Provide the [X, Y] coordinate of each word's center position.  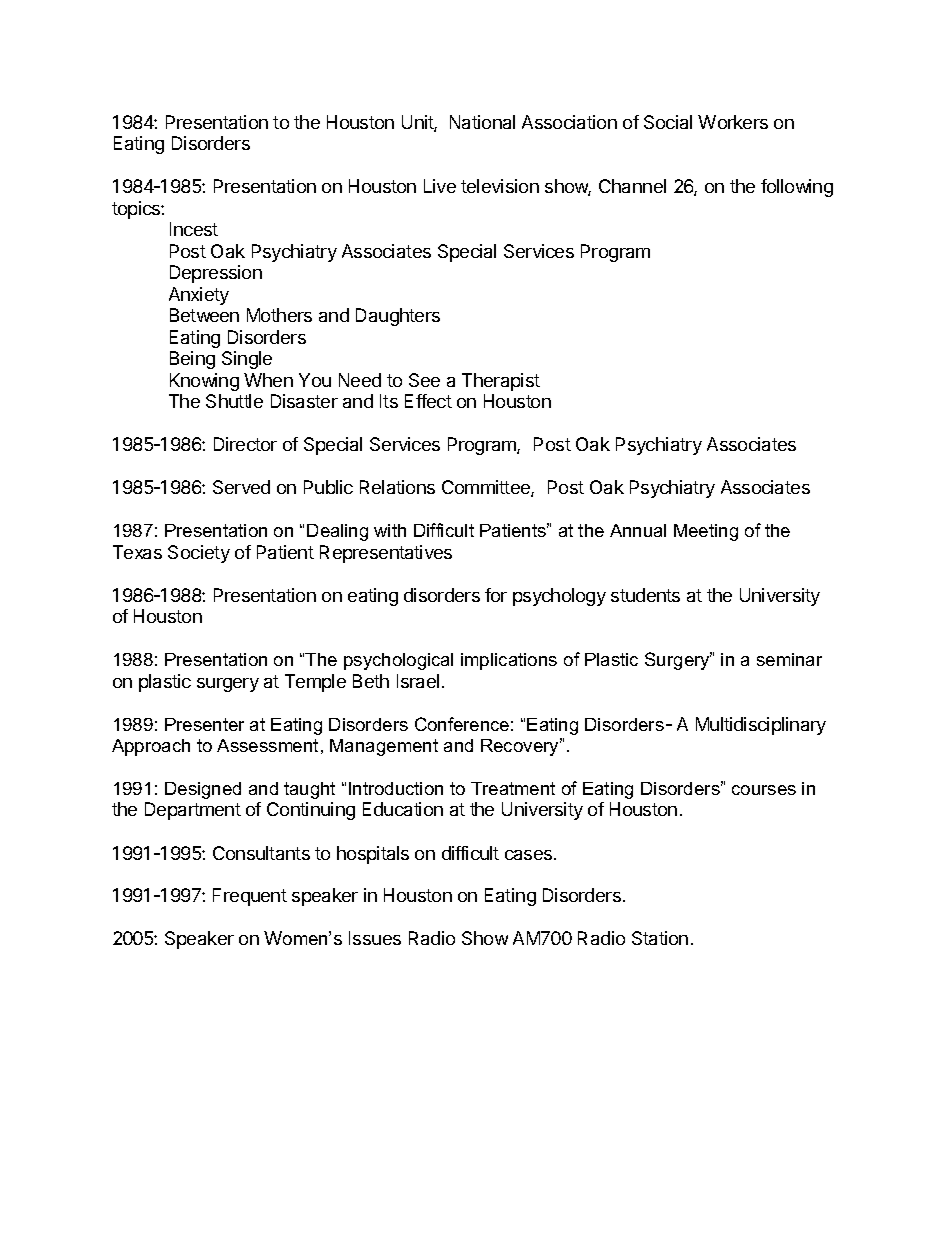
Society [199, 554]
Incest [194, 229]
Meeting [706, 532]
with [390, 530]
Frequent [250, 897]
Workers [733, 122]
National [482, 122]
